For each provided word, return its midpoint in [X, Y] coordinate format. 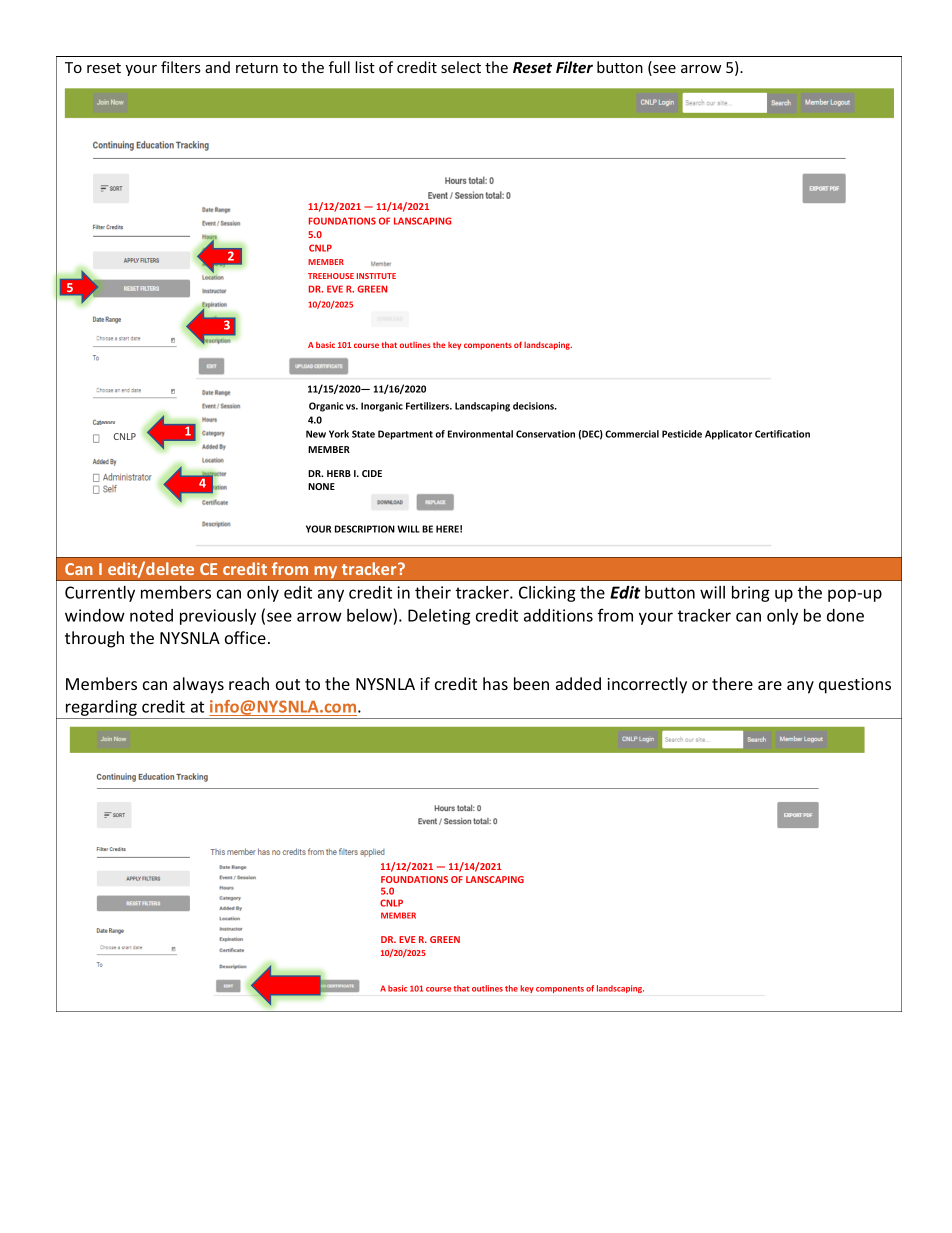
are [770, 685]
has [495, 683]
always [198, 685]
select [461, 67]
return [257, 68]
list [365, 67]
